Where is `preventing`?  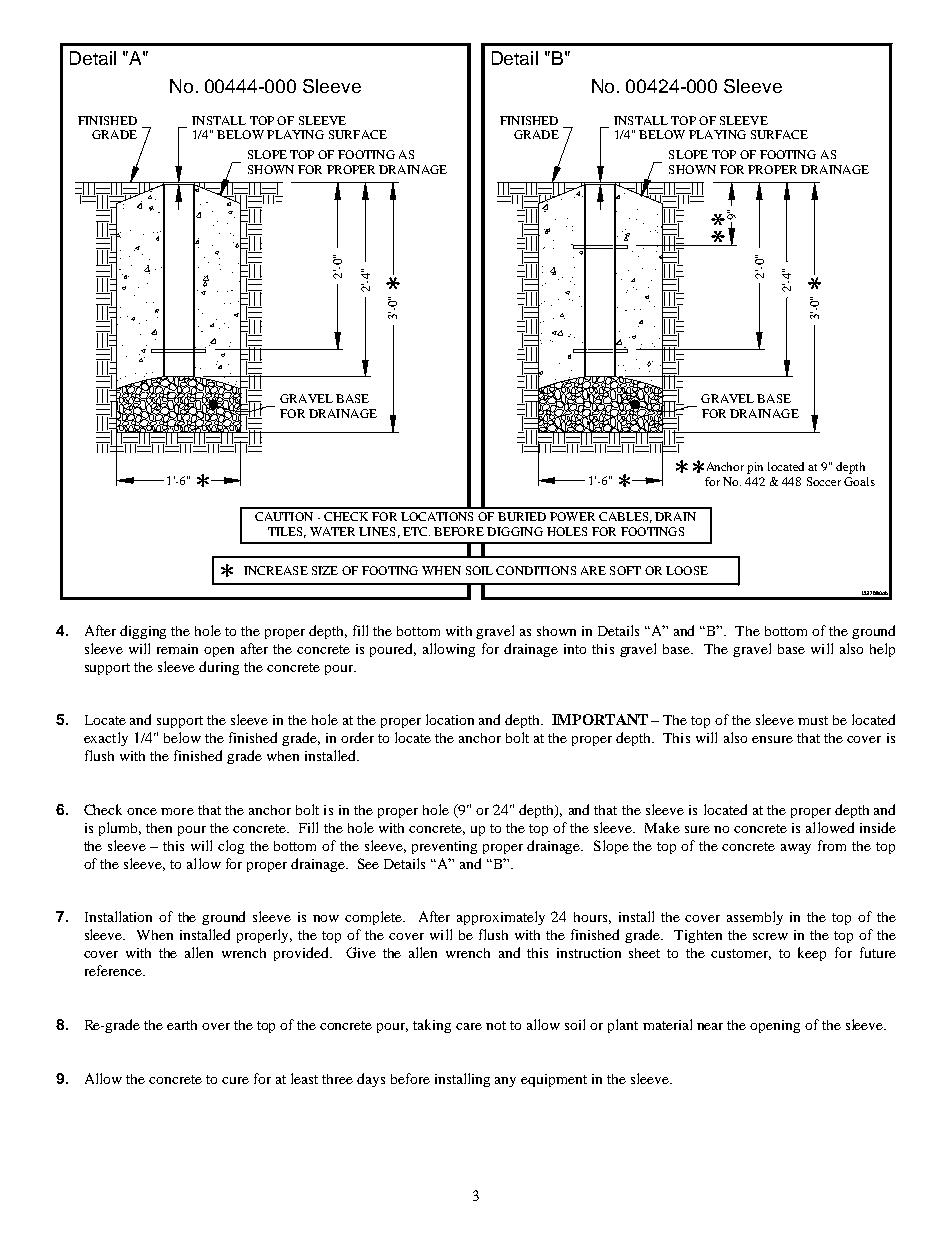
preventing is located at coordinates (444, 847).
